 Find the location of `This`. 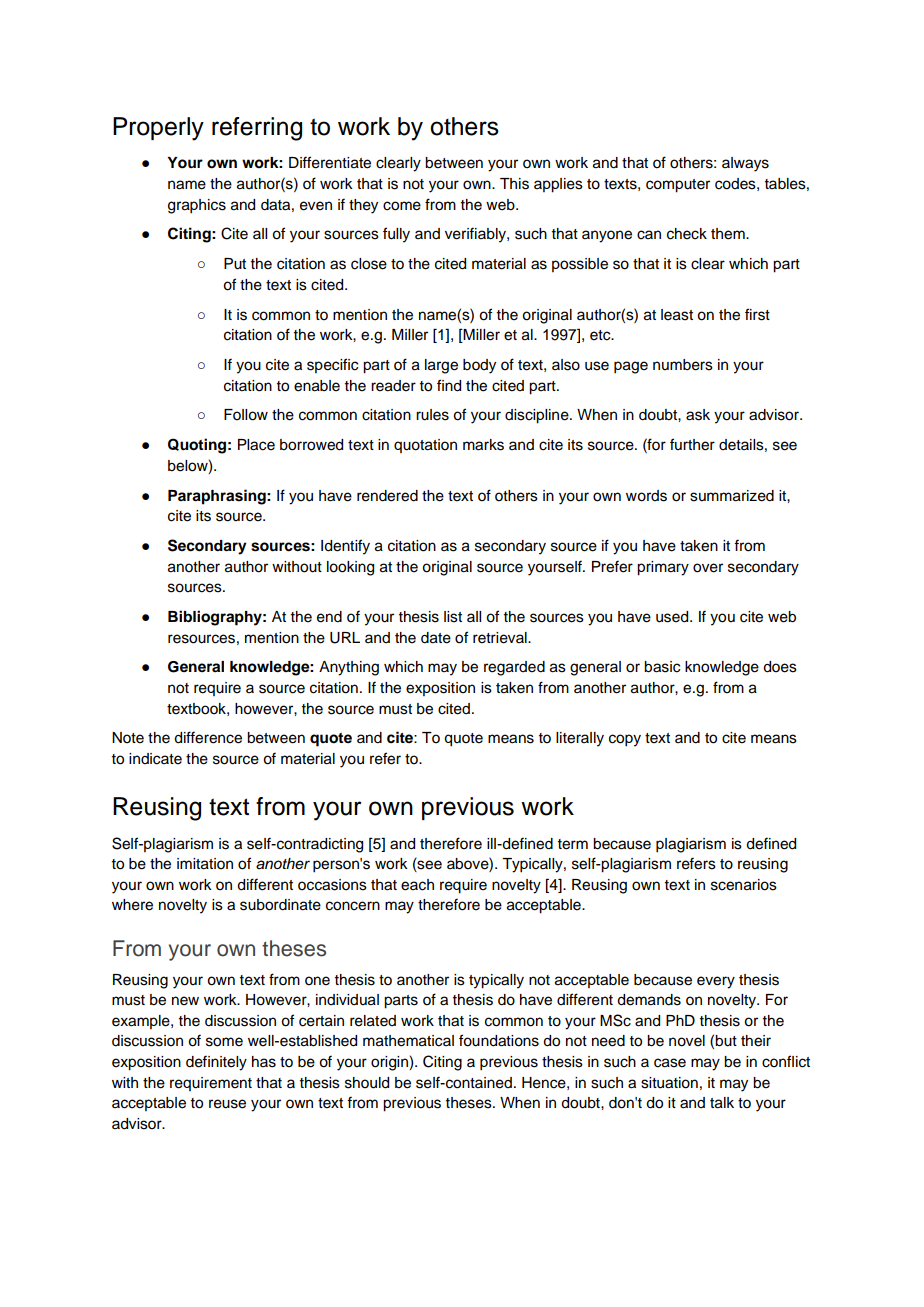

This is located at coordinates (514, 184).
